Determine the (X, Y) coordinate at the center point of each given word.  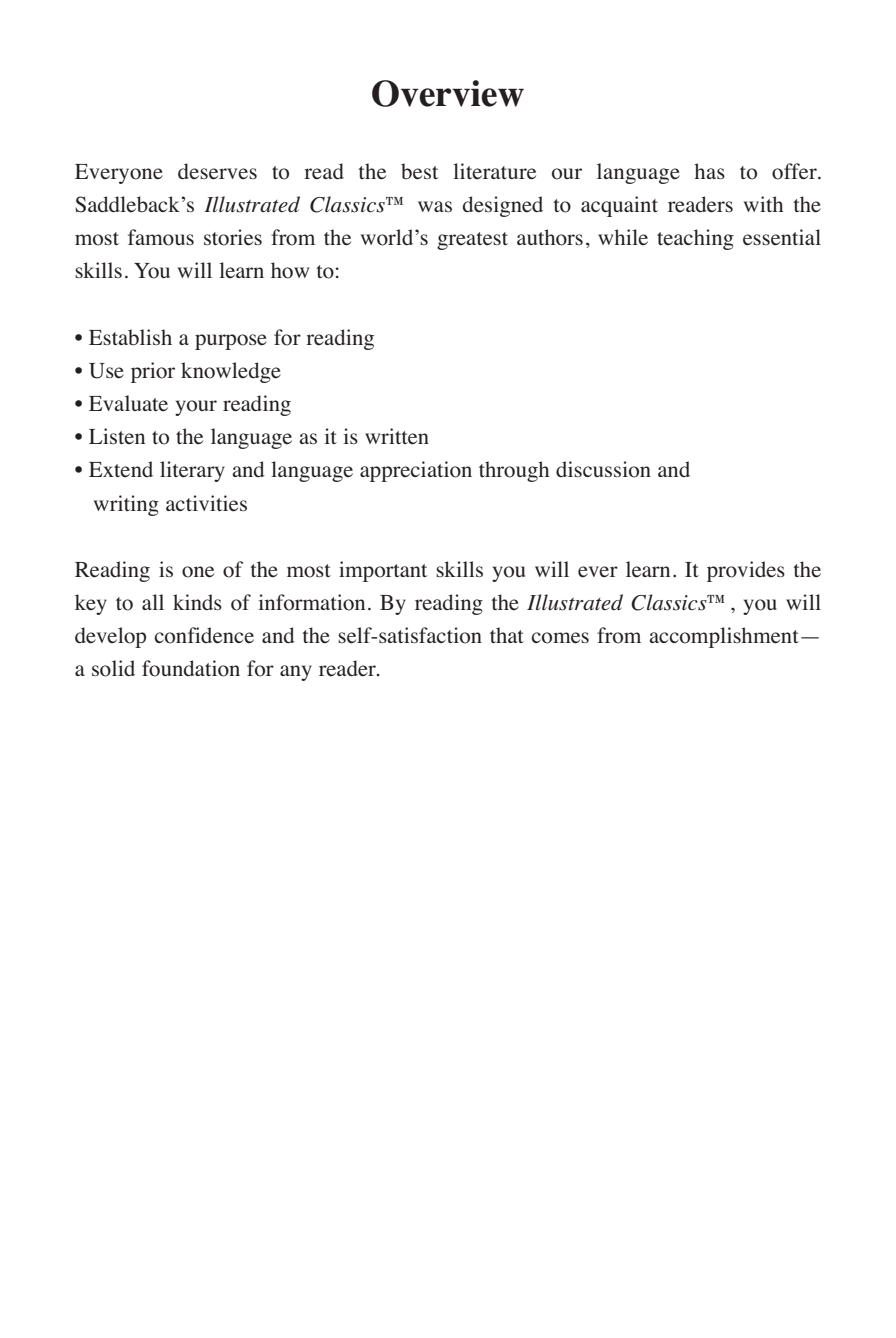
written (397, 436)
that (507, 635)
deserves (217, 171)
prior (153, 372)
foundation (191, 668)
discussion (603, 469)
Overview (448, 93)
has (709, 171)
